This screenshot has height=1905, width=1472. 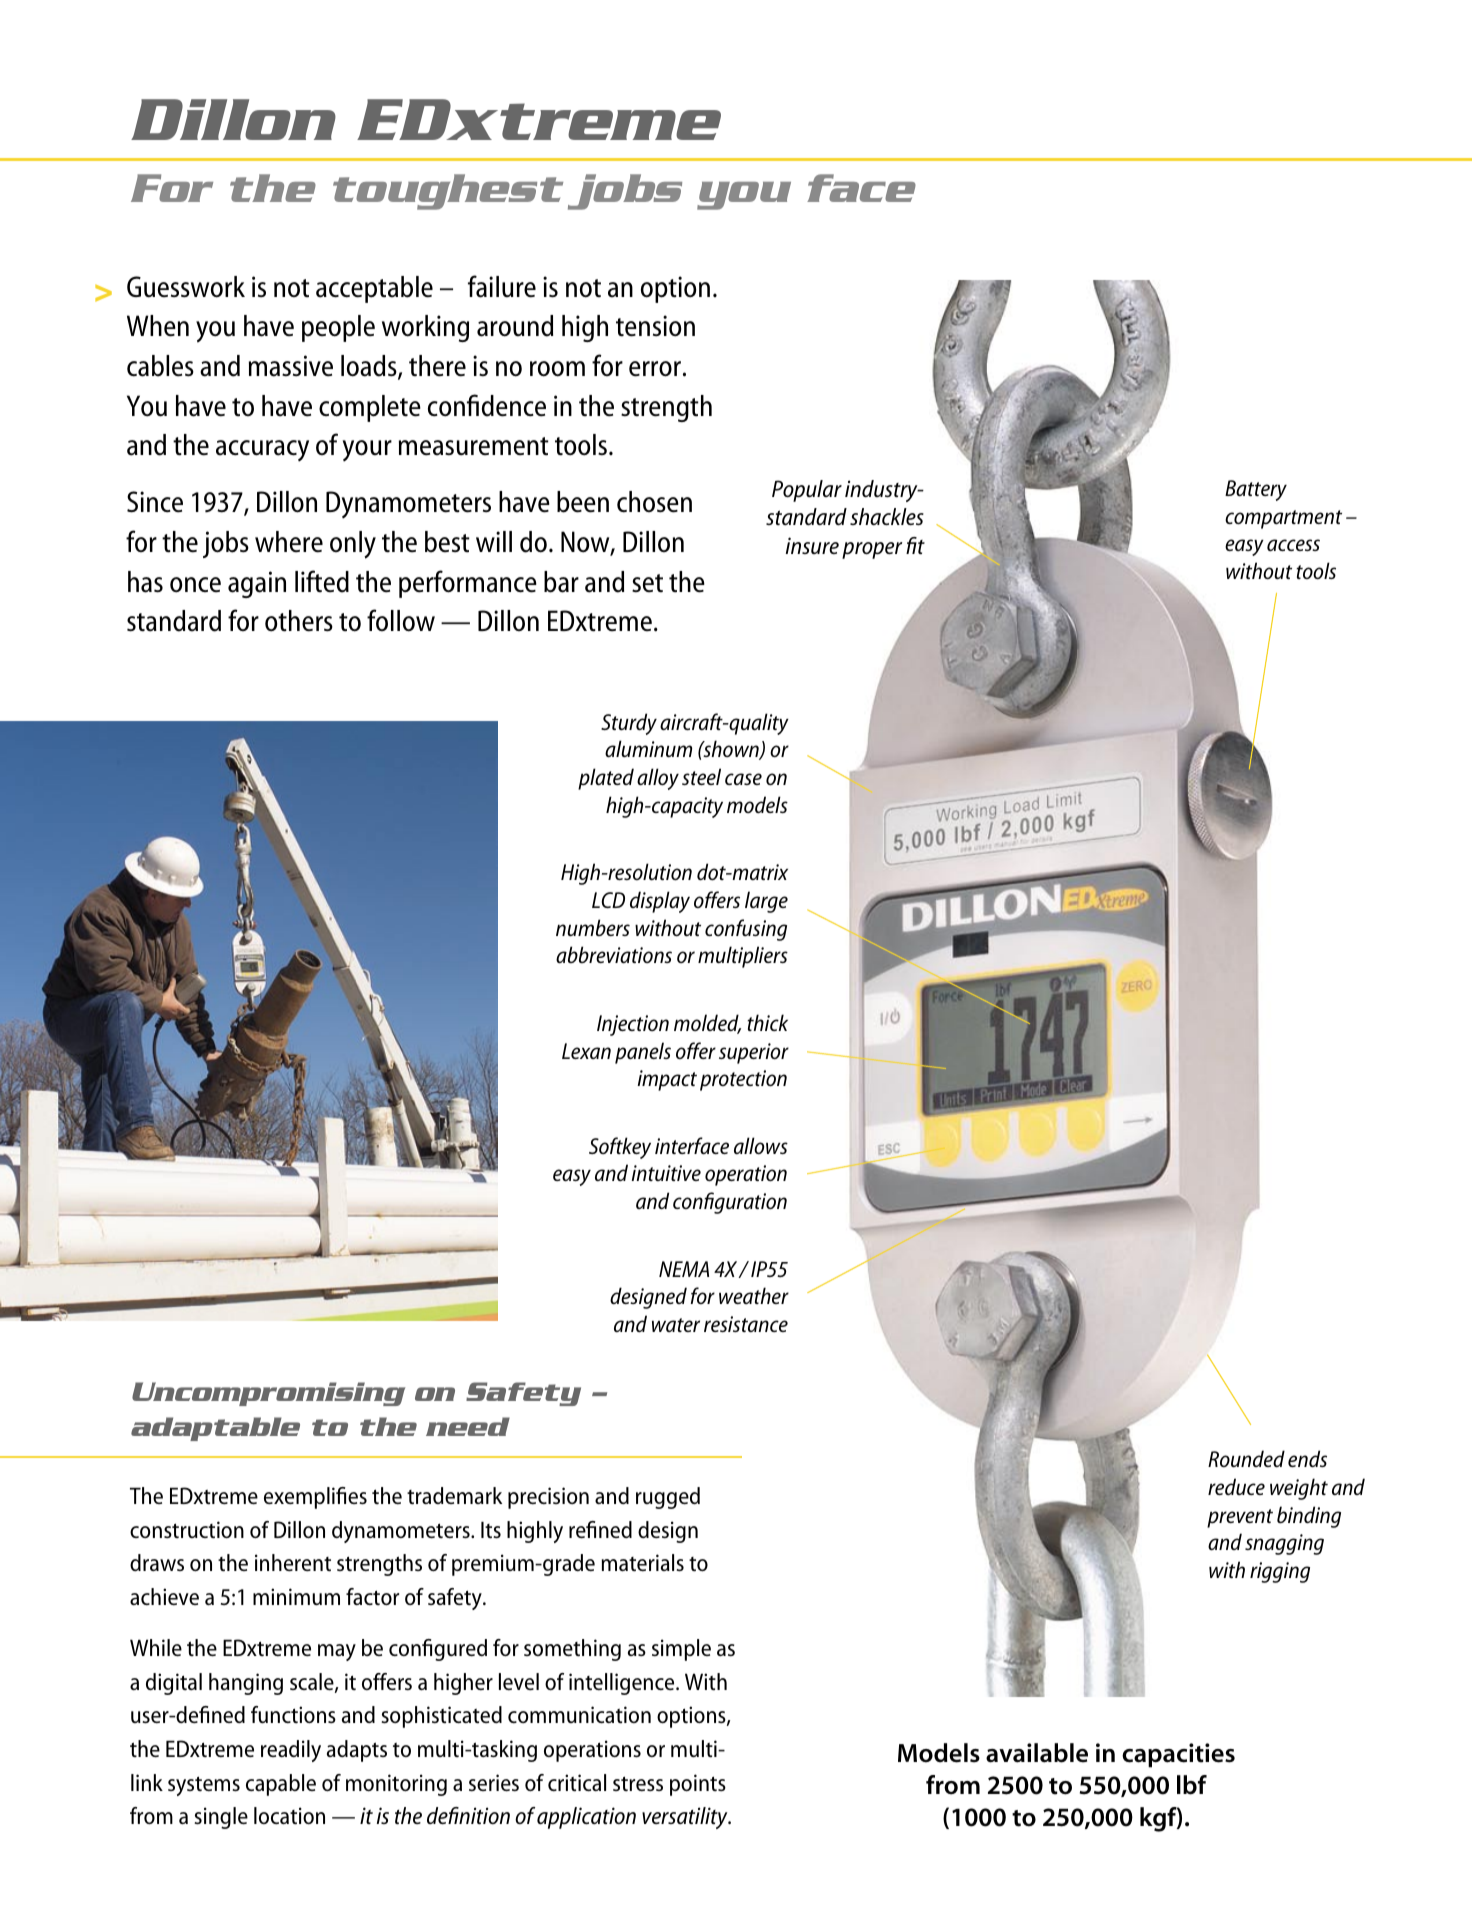 I want to click on tension, so click(x=655, y=326).
